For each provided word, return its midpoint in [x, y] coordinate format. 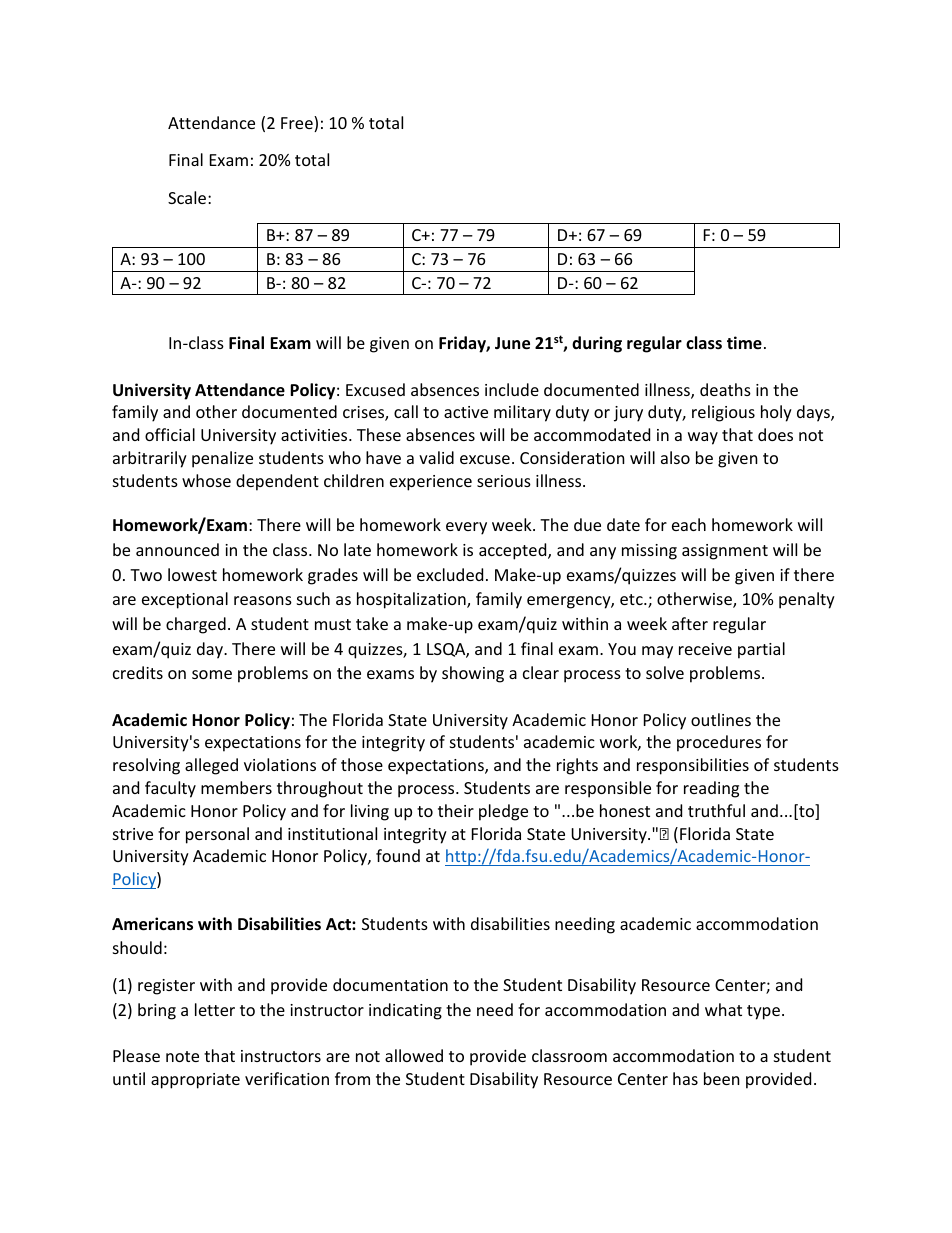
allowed [414, 1055]
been [722, 1078]
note [182, 1056]
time [744, 343]
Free [298, 124]
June [512, 343]
